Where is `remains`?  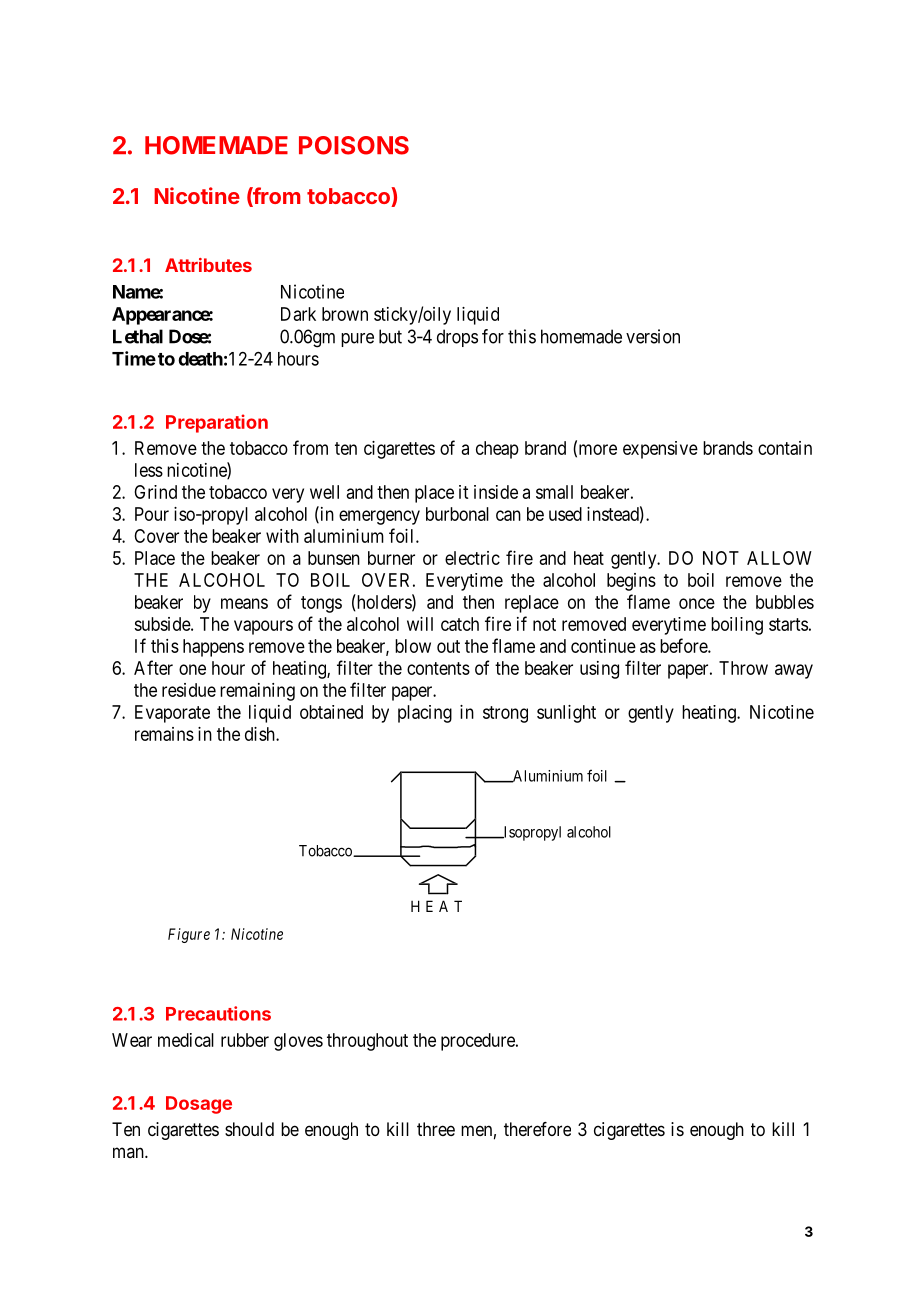 remains is located at coordinates (164, 734).
